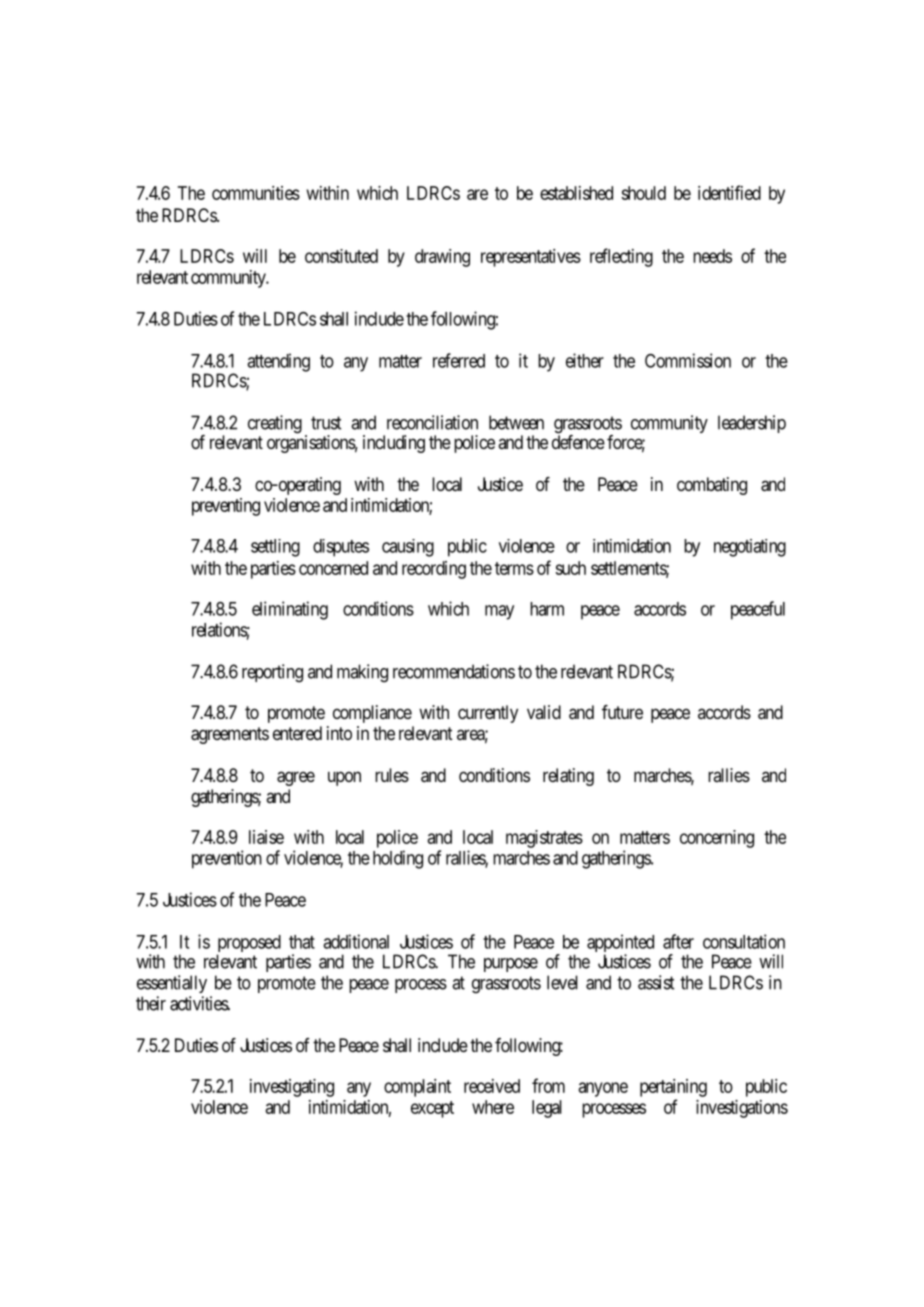 This image has height=1307, width=924. Describe the element at coordinates (292, 1088) in the image. I see `investigating` at that location.
